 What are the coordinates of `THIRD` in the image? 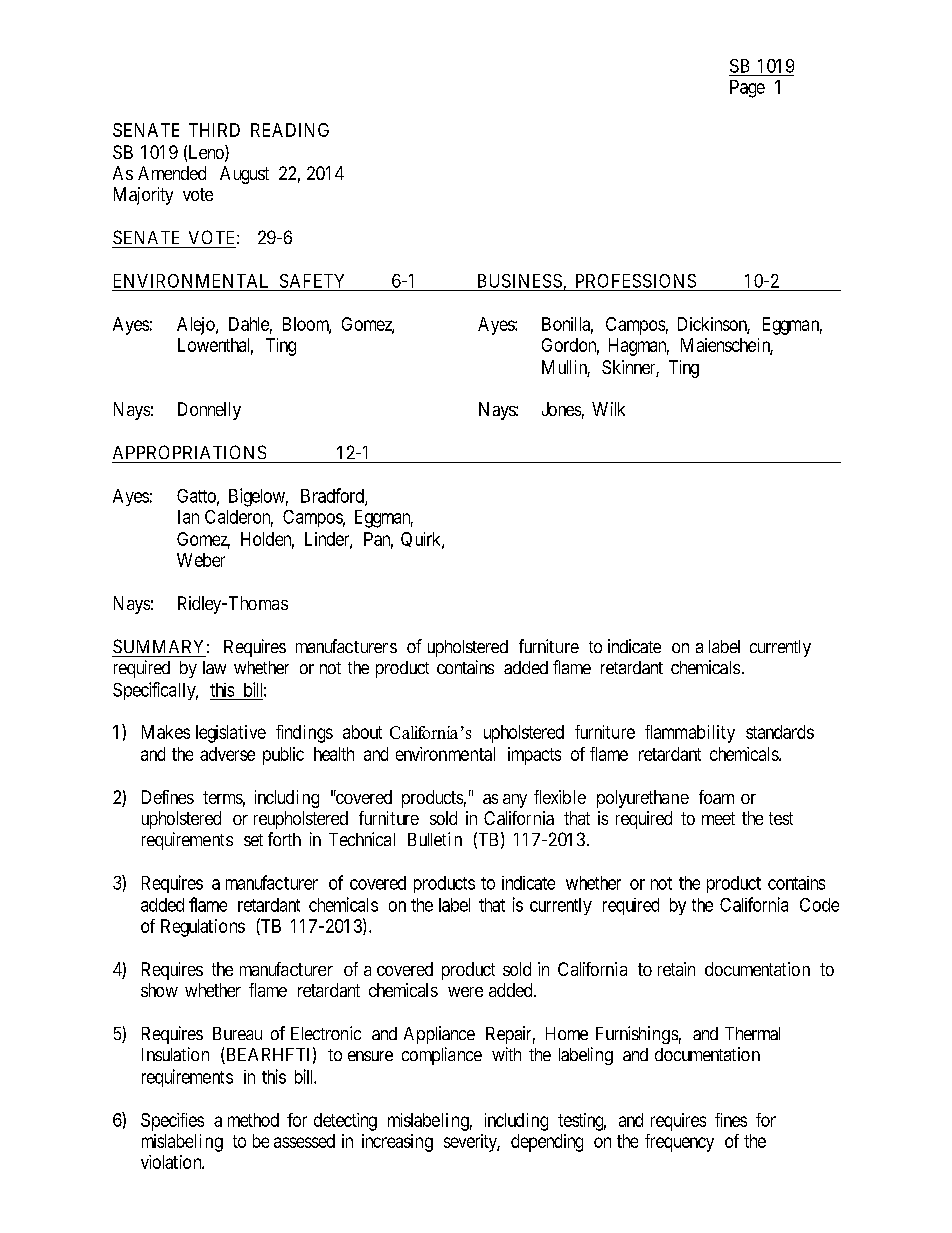 It's located at (214, 130).
